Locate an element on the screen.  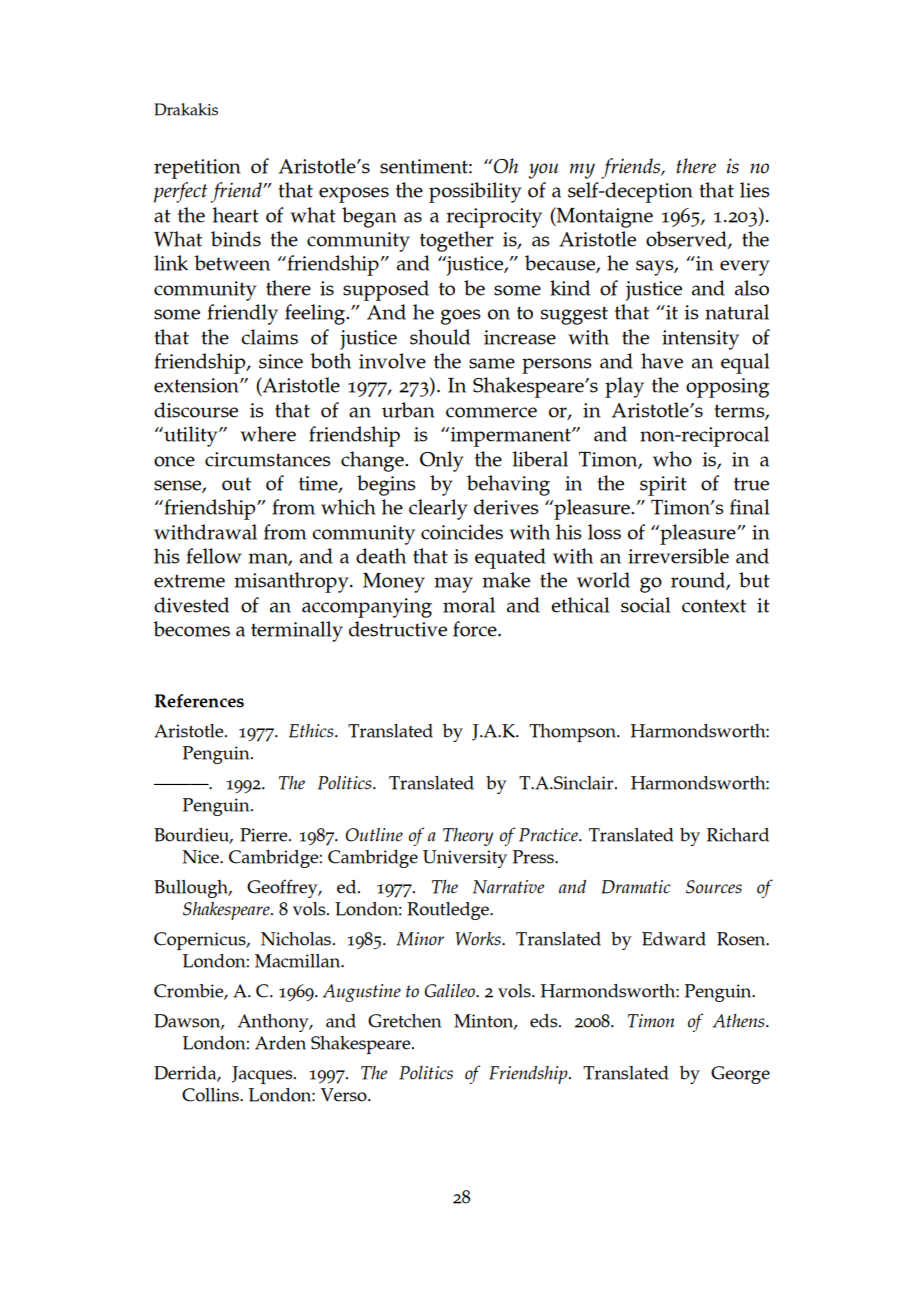
Richard is located at coordinates (738, 835).
